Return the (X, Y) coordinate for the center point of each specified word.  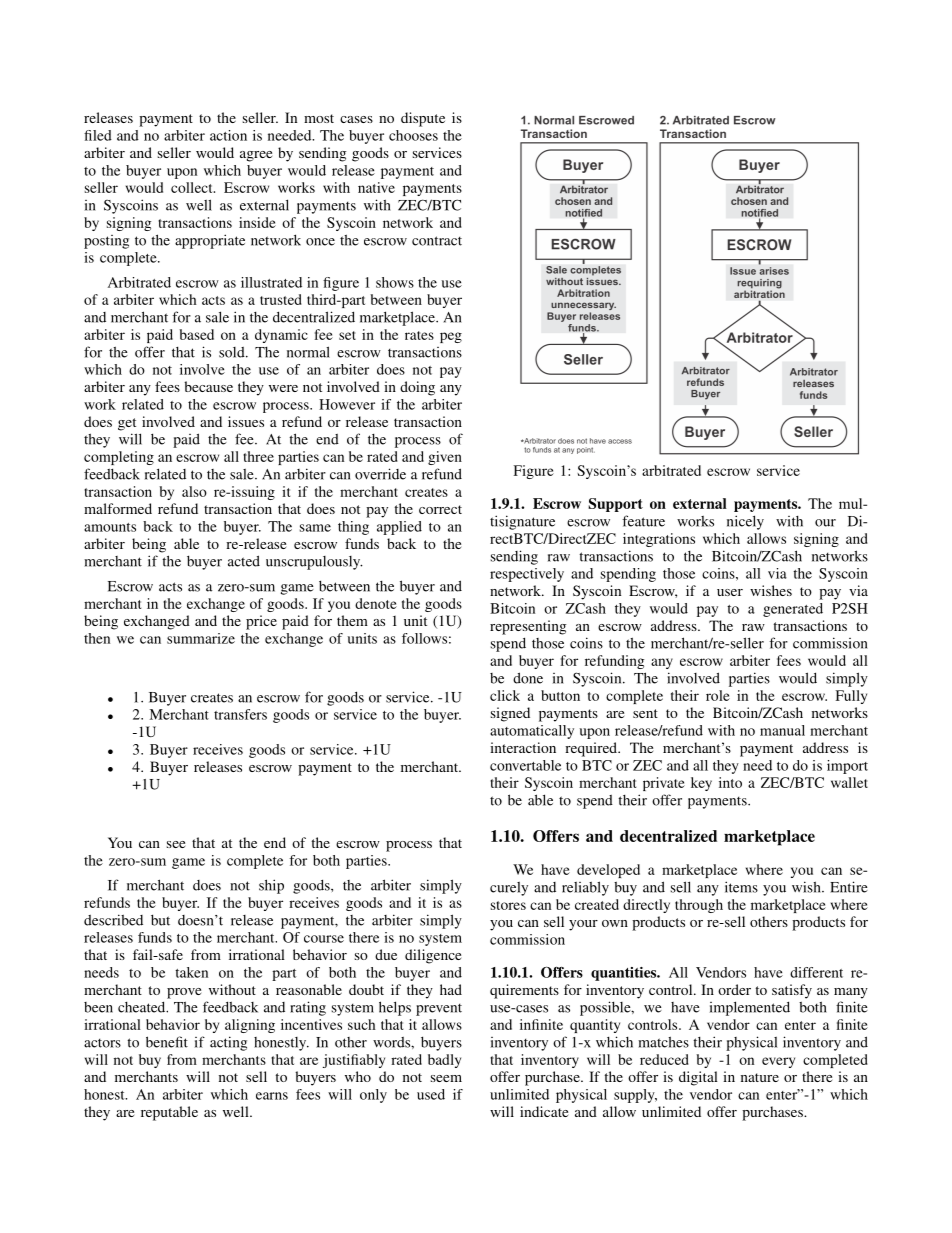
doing (417, 388)
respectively (527, 575)
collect (193, 187)
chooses (413, 135)
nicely (745, 522)
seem (446, 1078)
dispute (423, 119)
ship (271, 886)
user (730, 592)
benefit (167, 1042)
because (208, 386)
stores (508, 905)
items (741, 887)
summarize (201, 638)
